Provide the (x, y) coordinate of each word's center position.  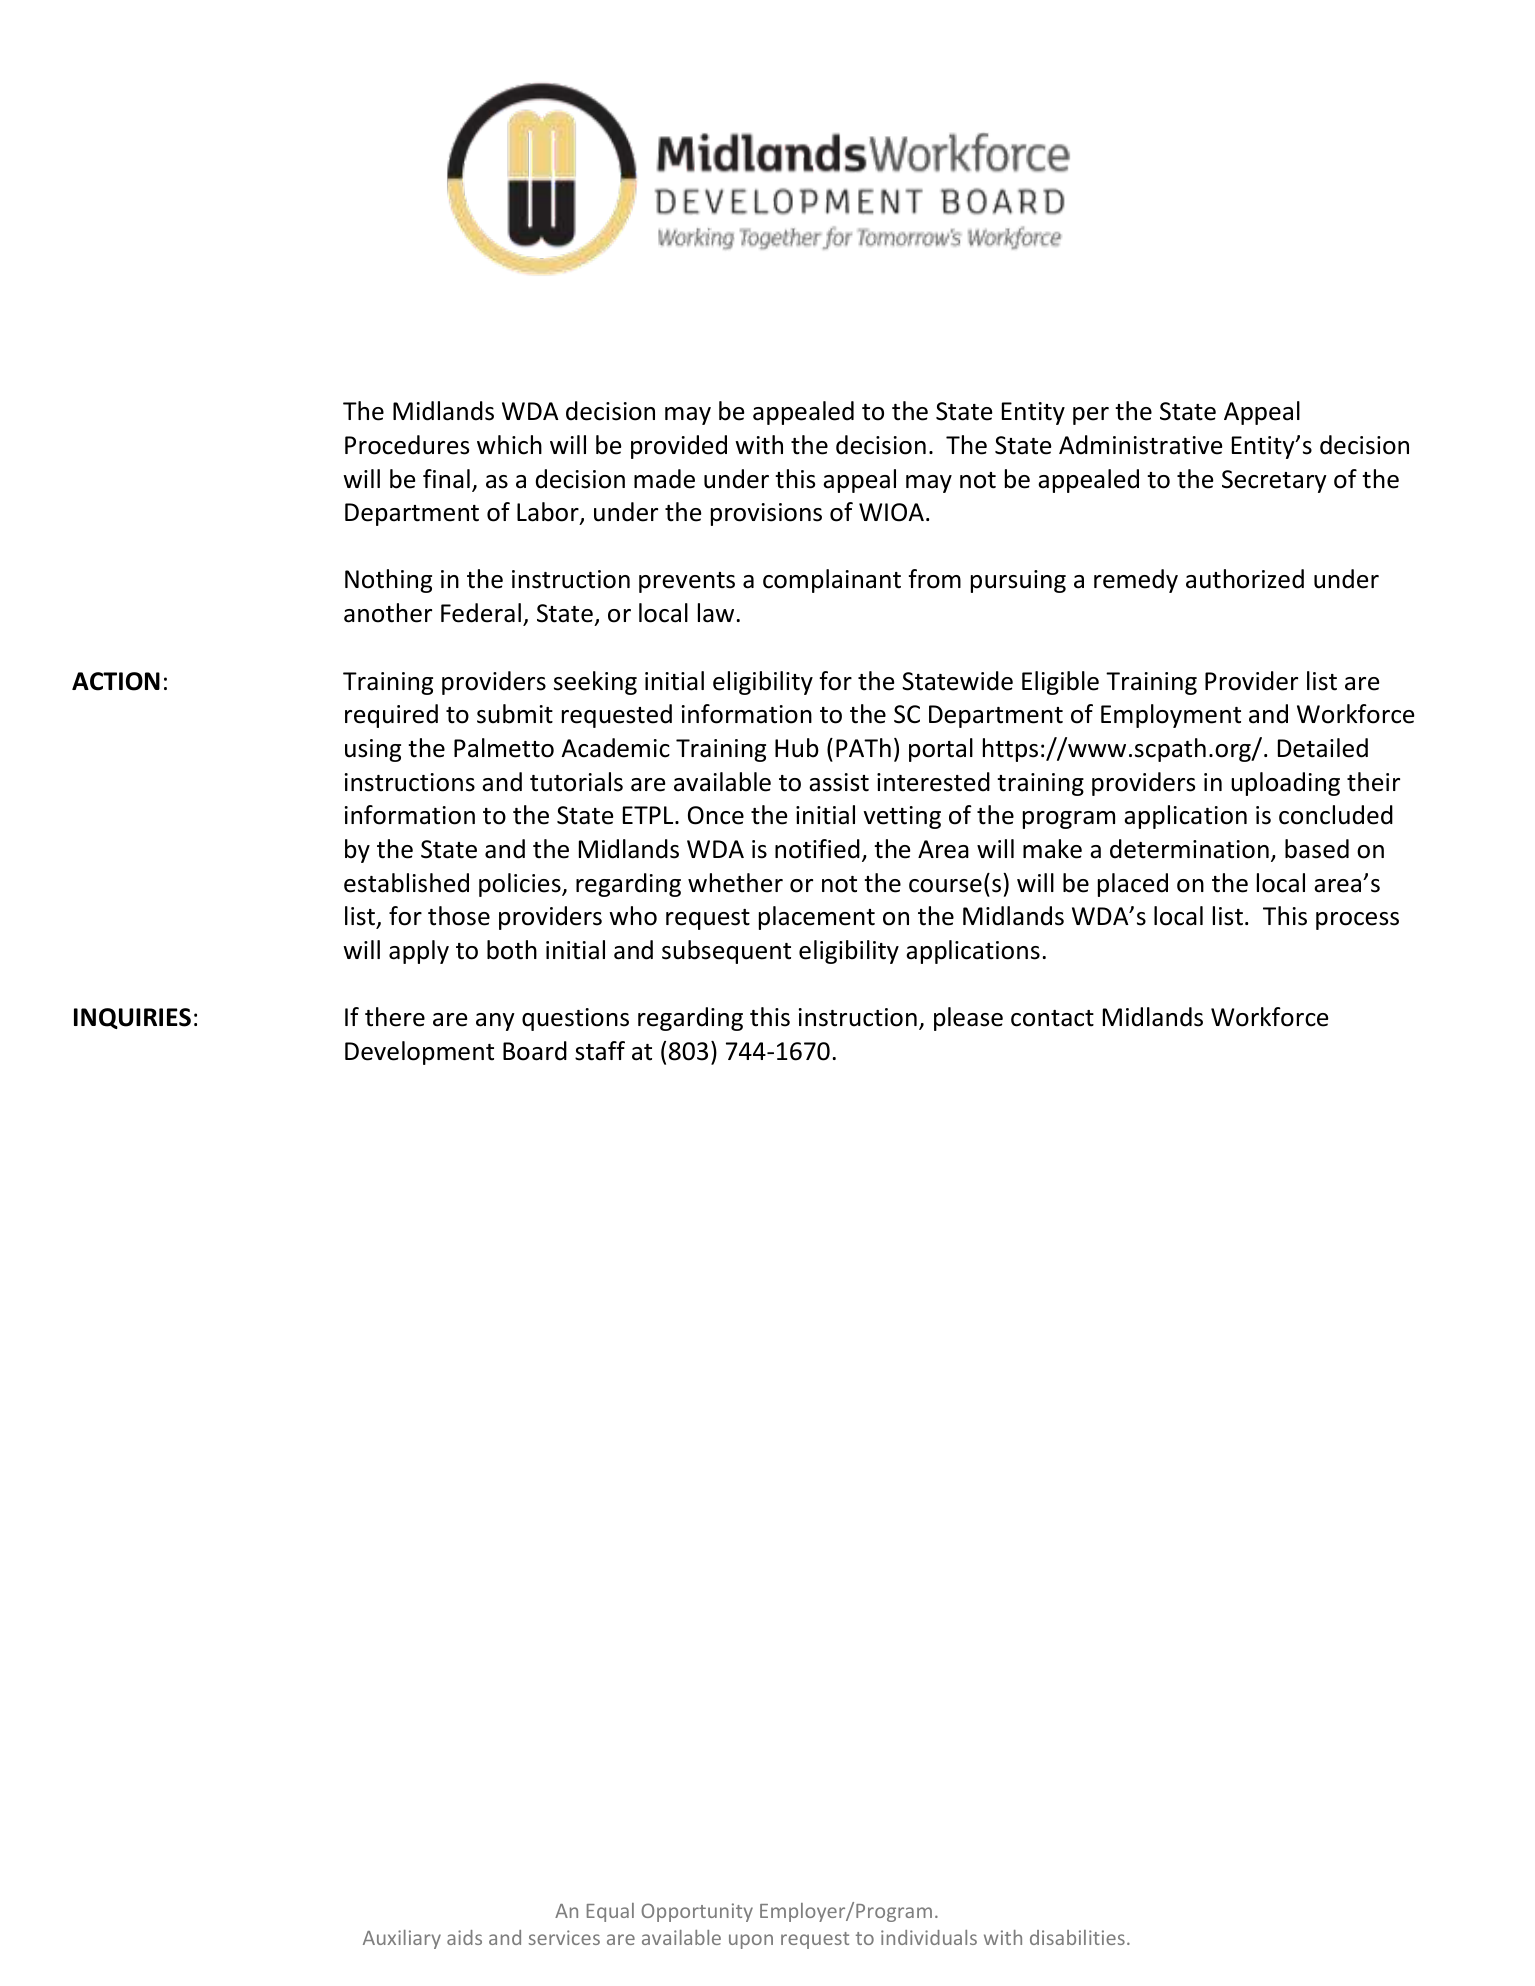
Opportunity (697, 1912)
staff (600, 1051)
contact (1052, 1018)
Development (419, 1053)
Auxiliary (402, 1939)
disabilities (1077, 1937)
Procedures (407, 445)
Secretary (1274, 481)
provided (679, 447)
